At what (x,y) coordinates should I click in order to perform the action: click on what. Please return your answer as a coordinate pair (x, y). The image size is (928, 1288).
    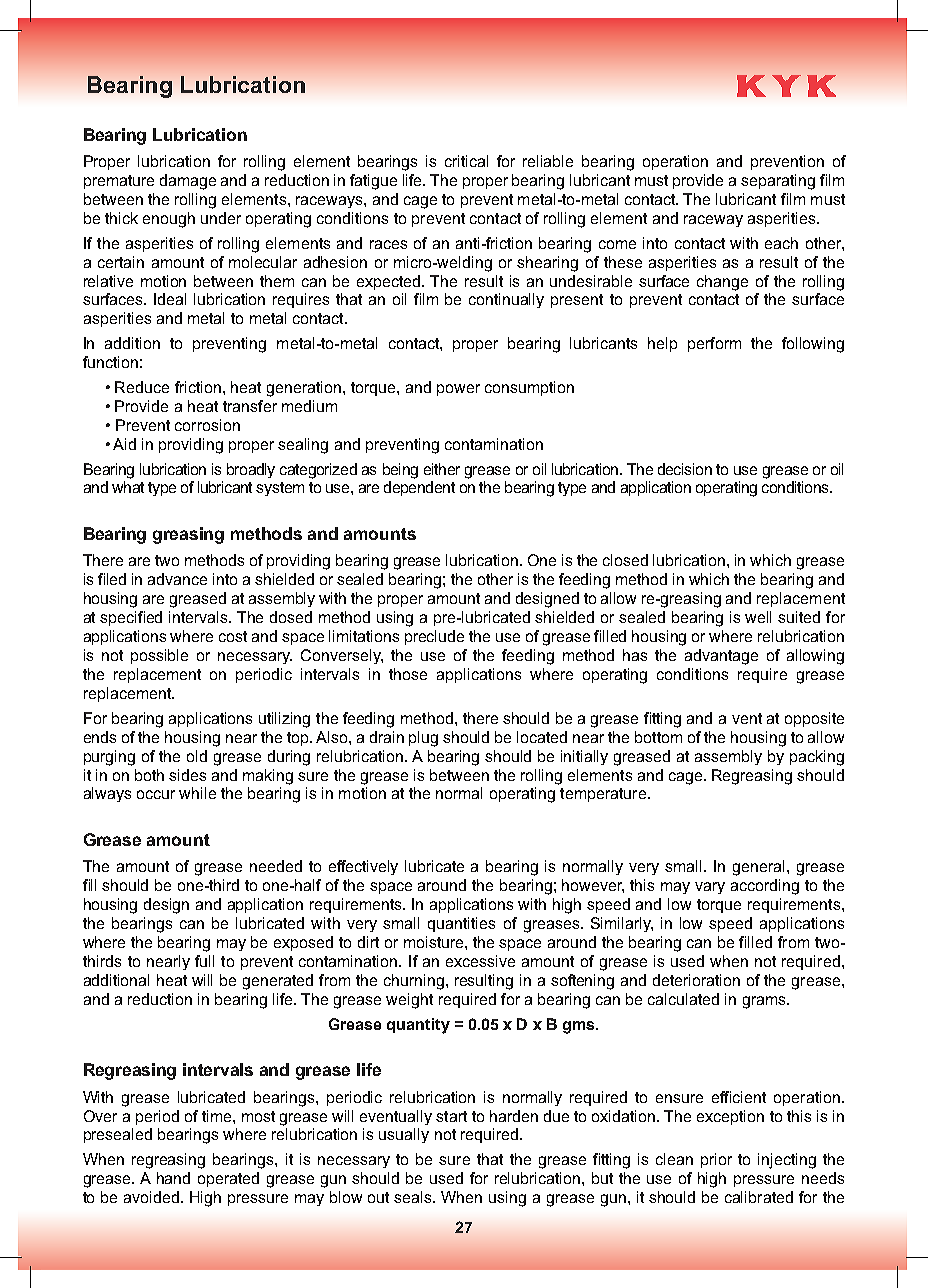
    Looking at the image, I should click on (128, 487).
